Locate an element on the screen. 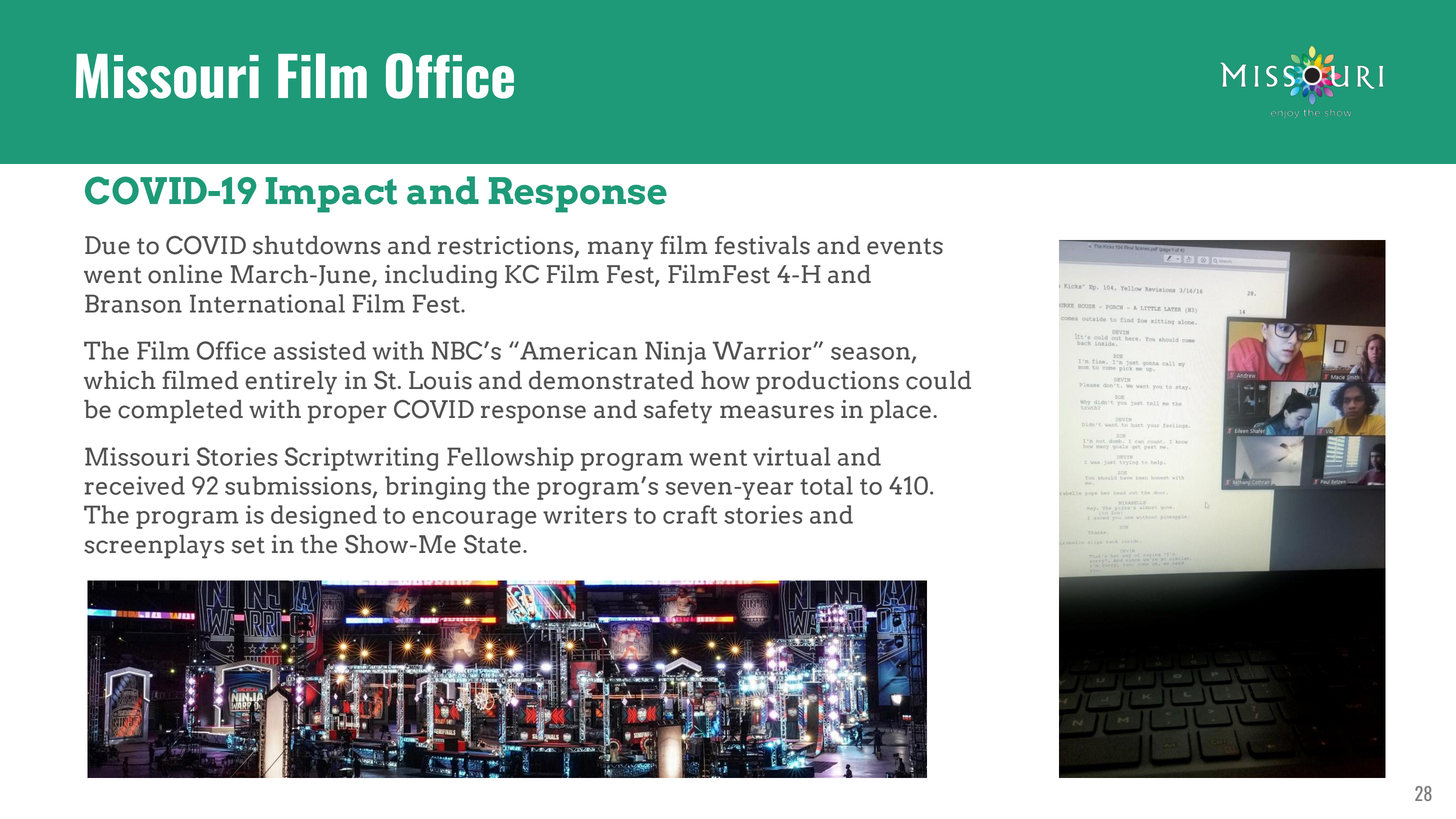 This screenshot has height=819, width=1456. set is located at coordinates (248, 545).
